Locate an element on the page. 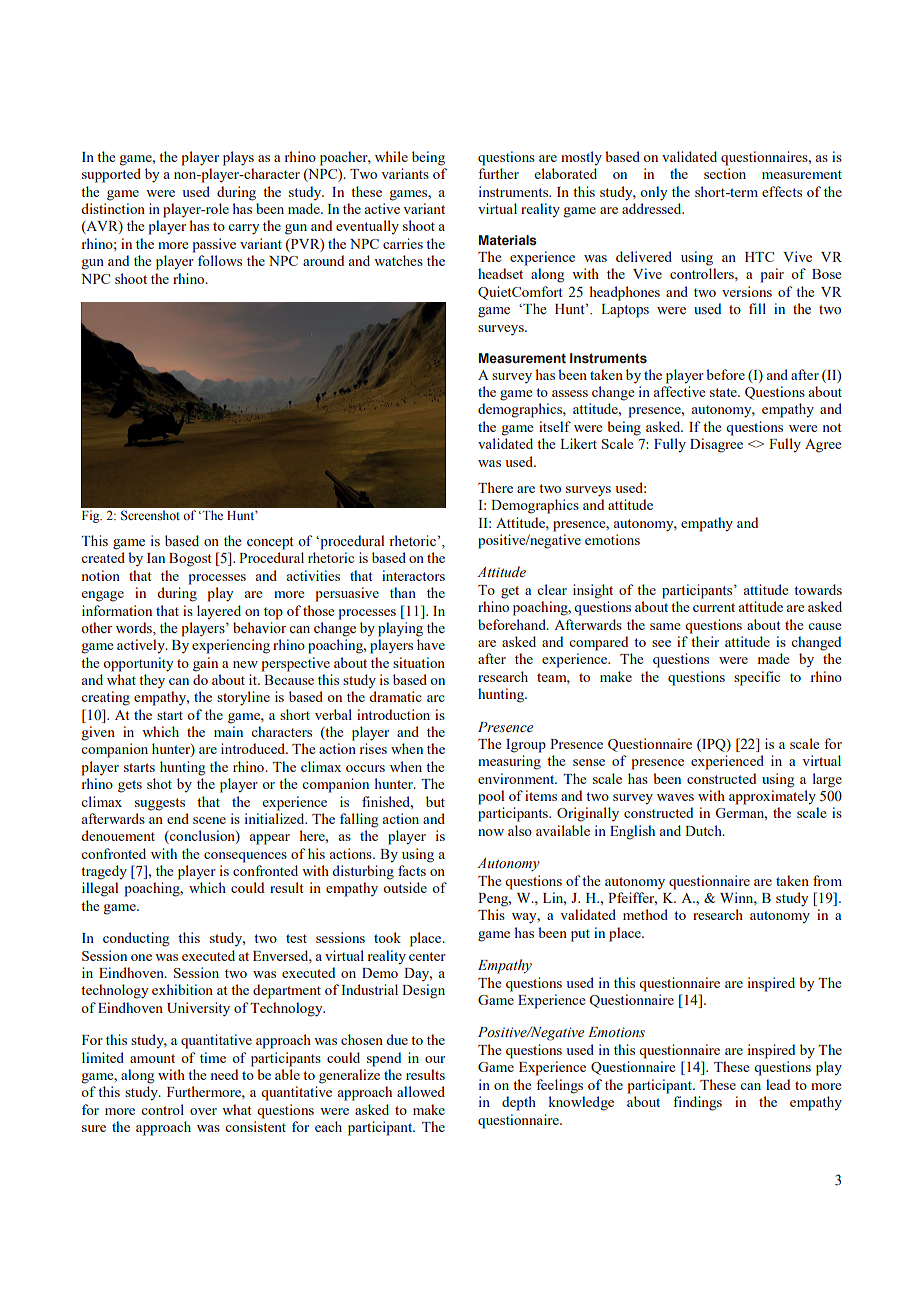 This document has height=1308, width=924. while is located at coordinates (391, 156).
